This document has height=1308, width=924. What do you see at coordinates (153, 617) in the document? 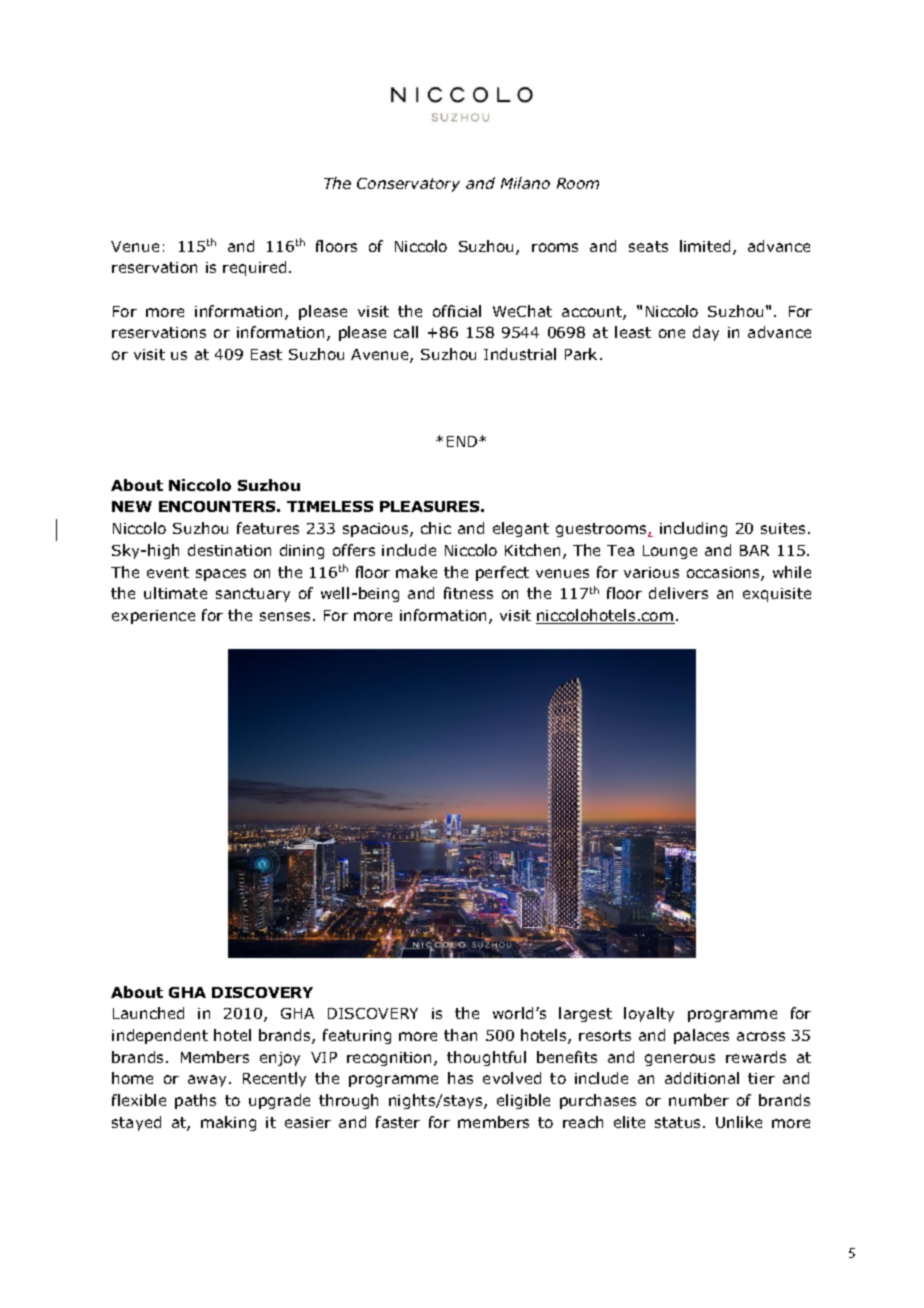
I see `experience` at bounding box center [153, 617].
